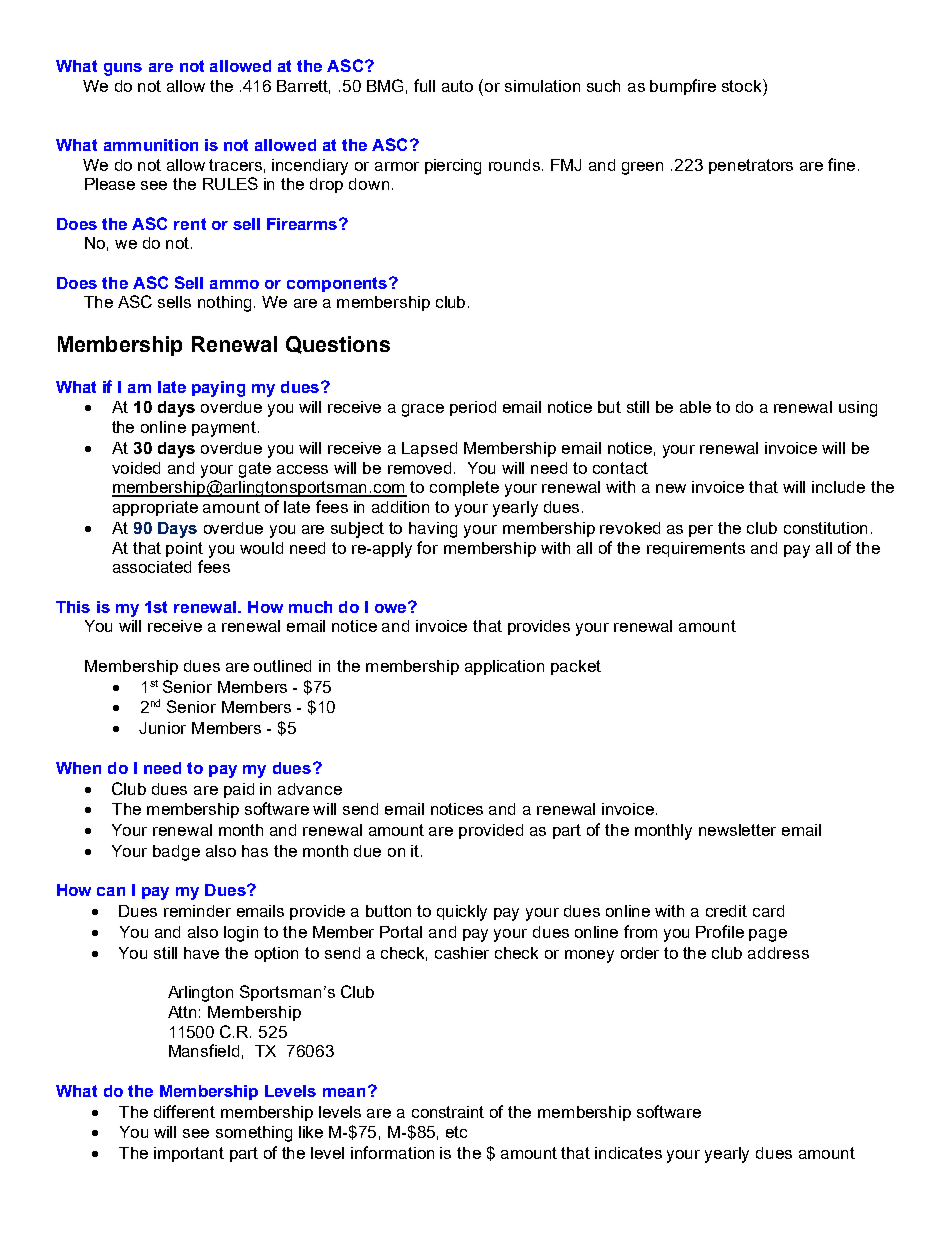 Image resolution: width=952 pixels, height=1233 pixels. What do you see at coordinates (504, 667) in the screenshot?
I see `application` at bounding box center [504, 667].
